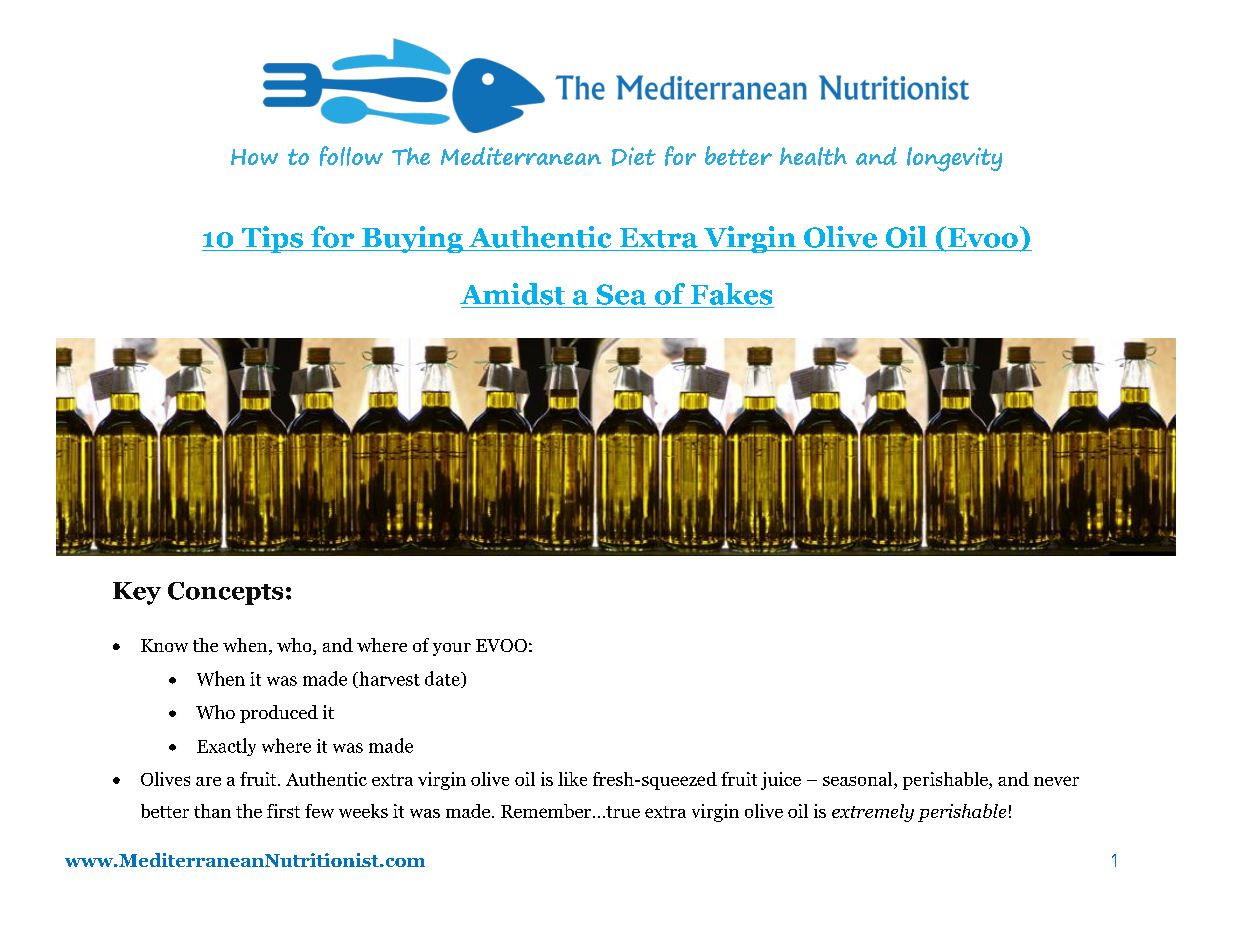 The image size is (1233, 952). I want to click on Fakes, so click(731, 294).
